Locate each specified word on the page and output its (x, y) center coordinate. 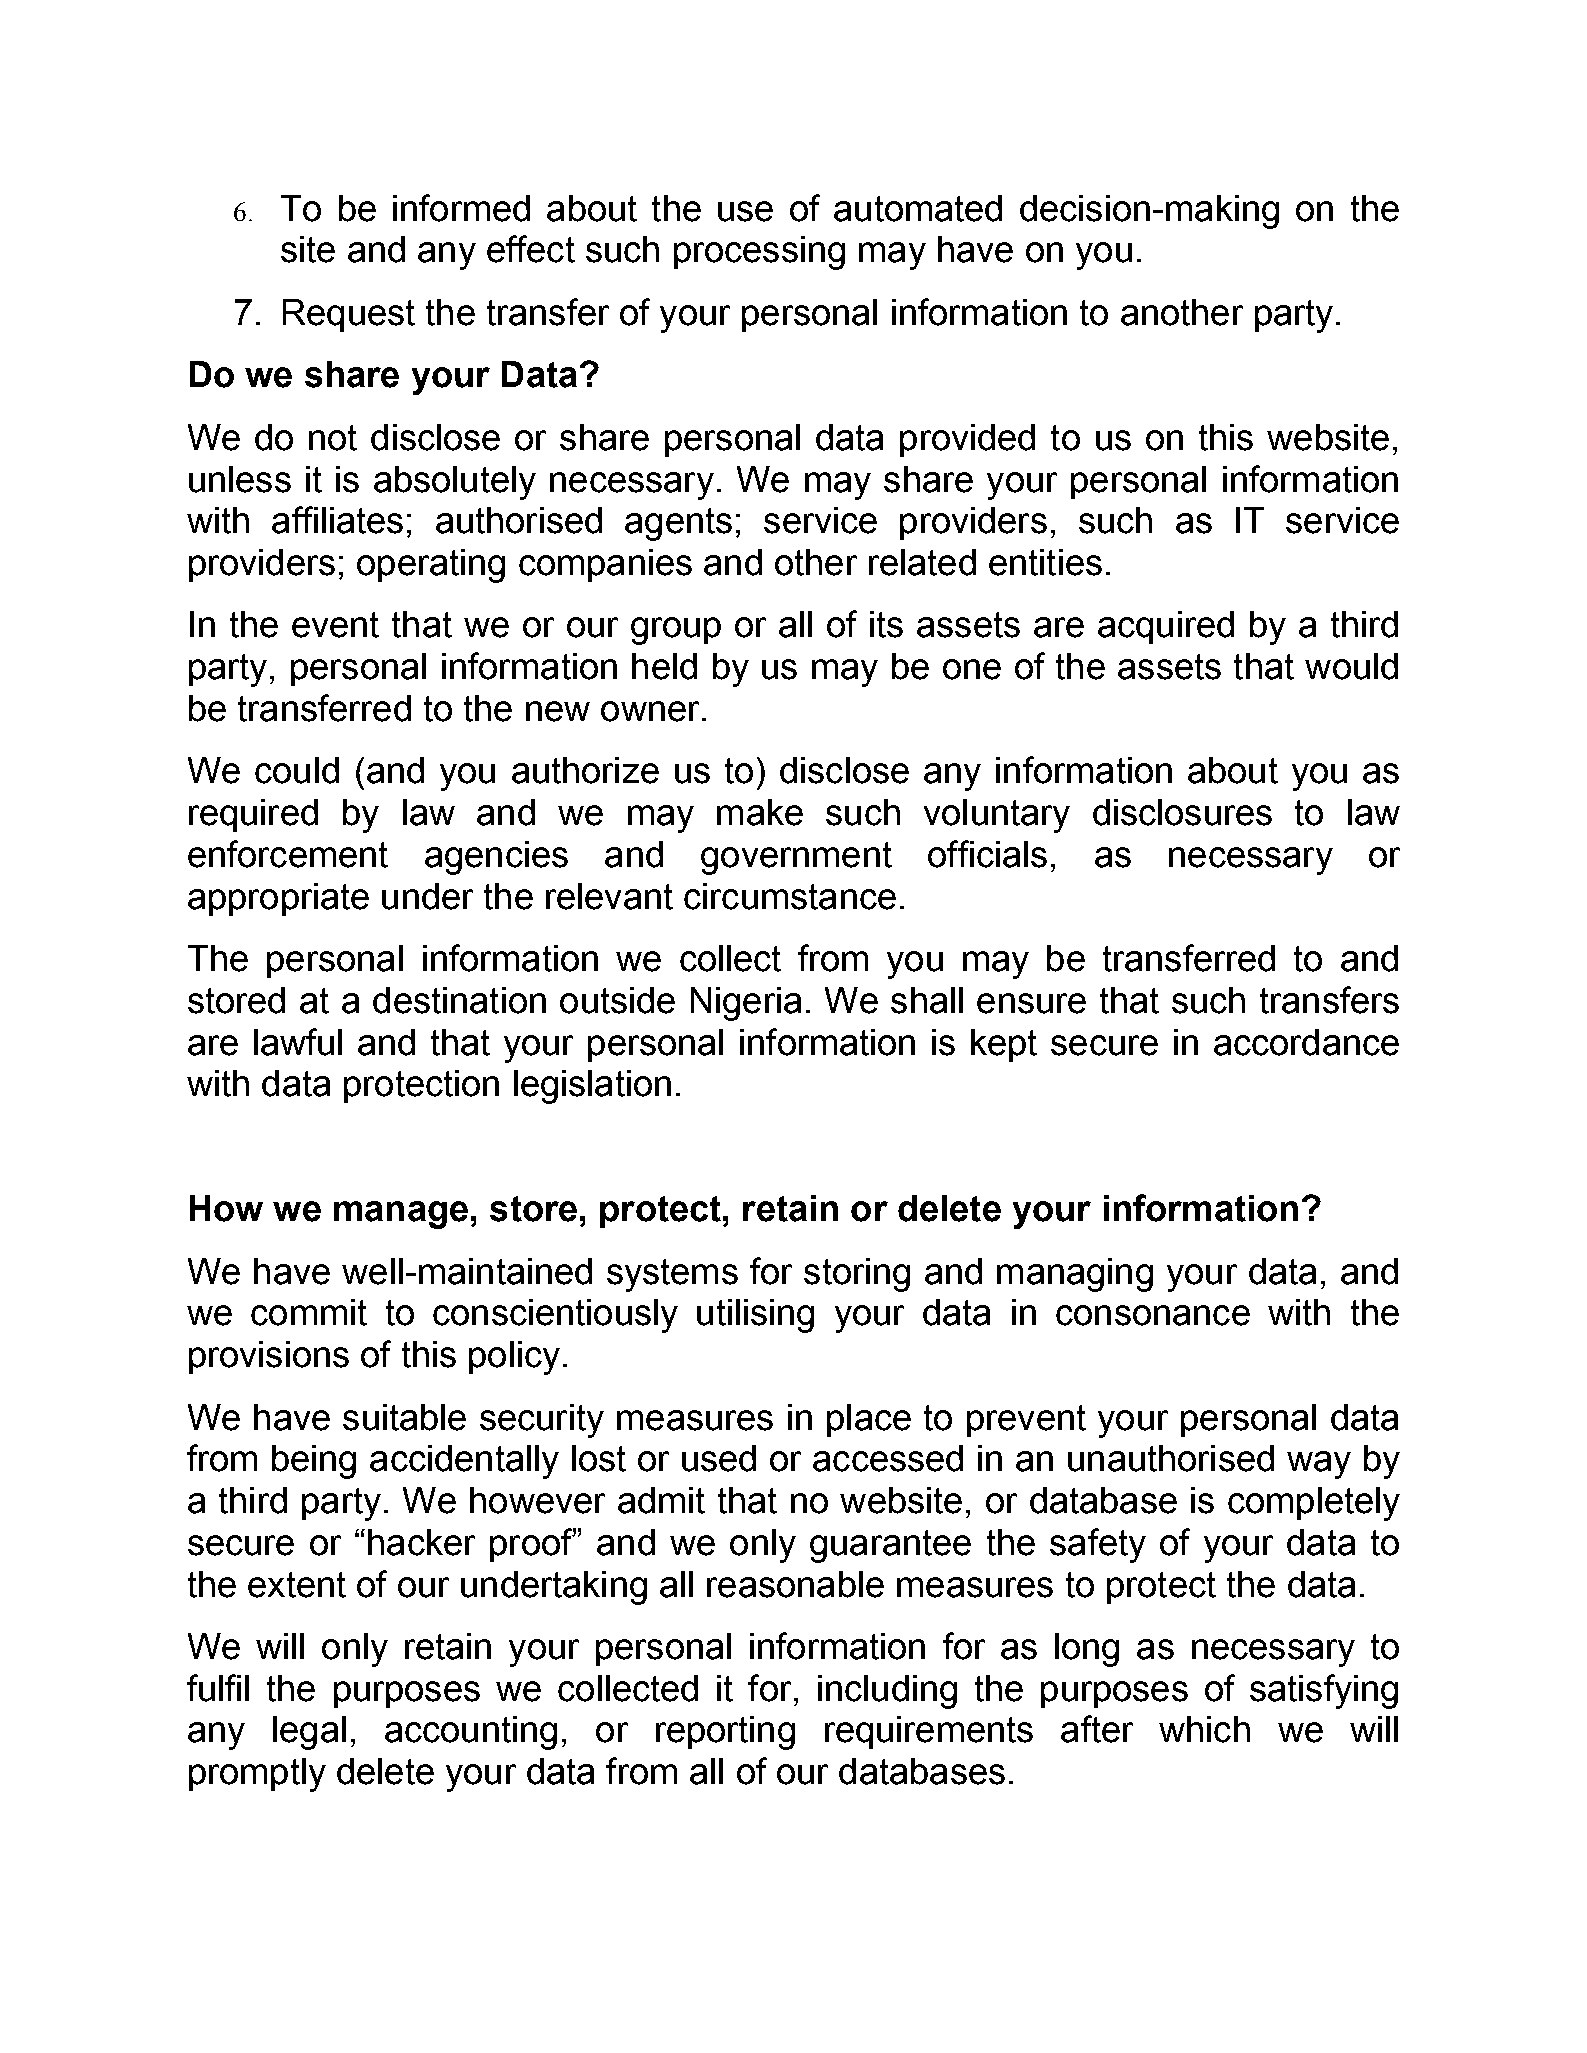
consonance (1153, 1315)
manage (401, 1215)
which (1204, 1729)
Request (349, 315)
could (297, 770)
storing (857, 1275)
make (760, 812)
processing (759, 253)
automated (918, 208)
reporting (725, 1733)
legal (309, 1733)
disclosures (1182, 812)
